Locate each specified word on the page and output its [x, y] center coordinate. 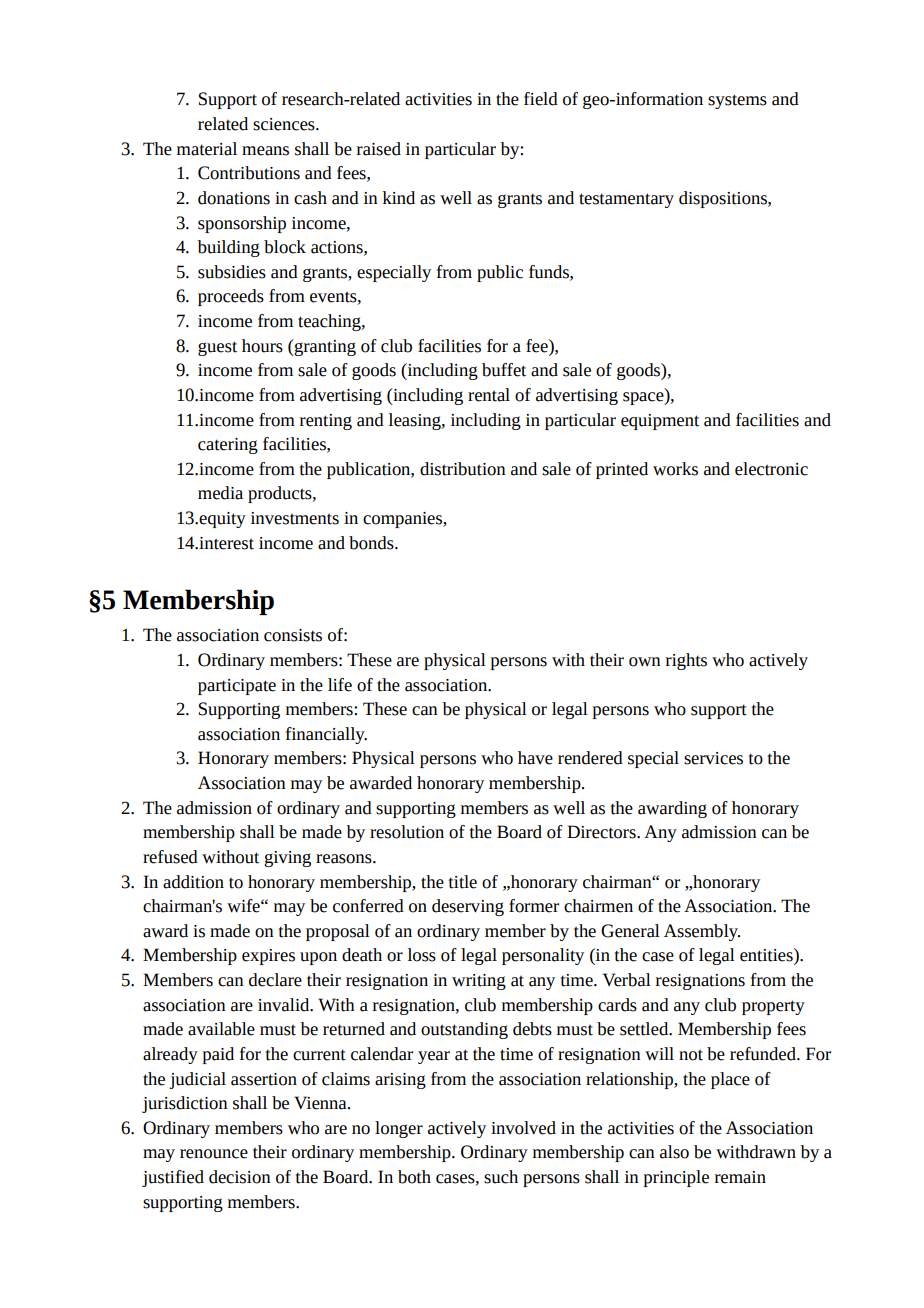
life [340, 685]
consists [293, 635]
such [501, 1177]
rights [686, 661]
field [541, 99]
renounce [214, 1154]
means [265, 151]
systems [737, 101]
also [674, 1152]
